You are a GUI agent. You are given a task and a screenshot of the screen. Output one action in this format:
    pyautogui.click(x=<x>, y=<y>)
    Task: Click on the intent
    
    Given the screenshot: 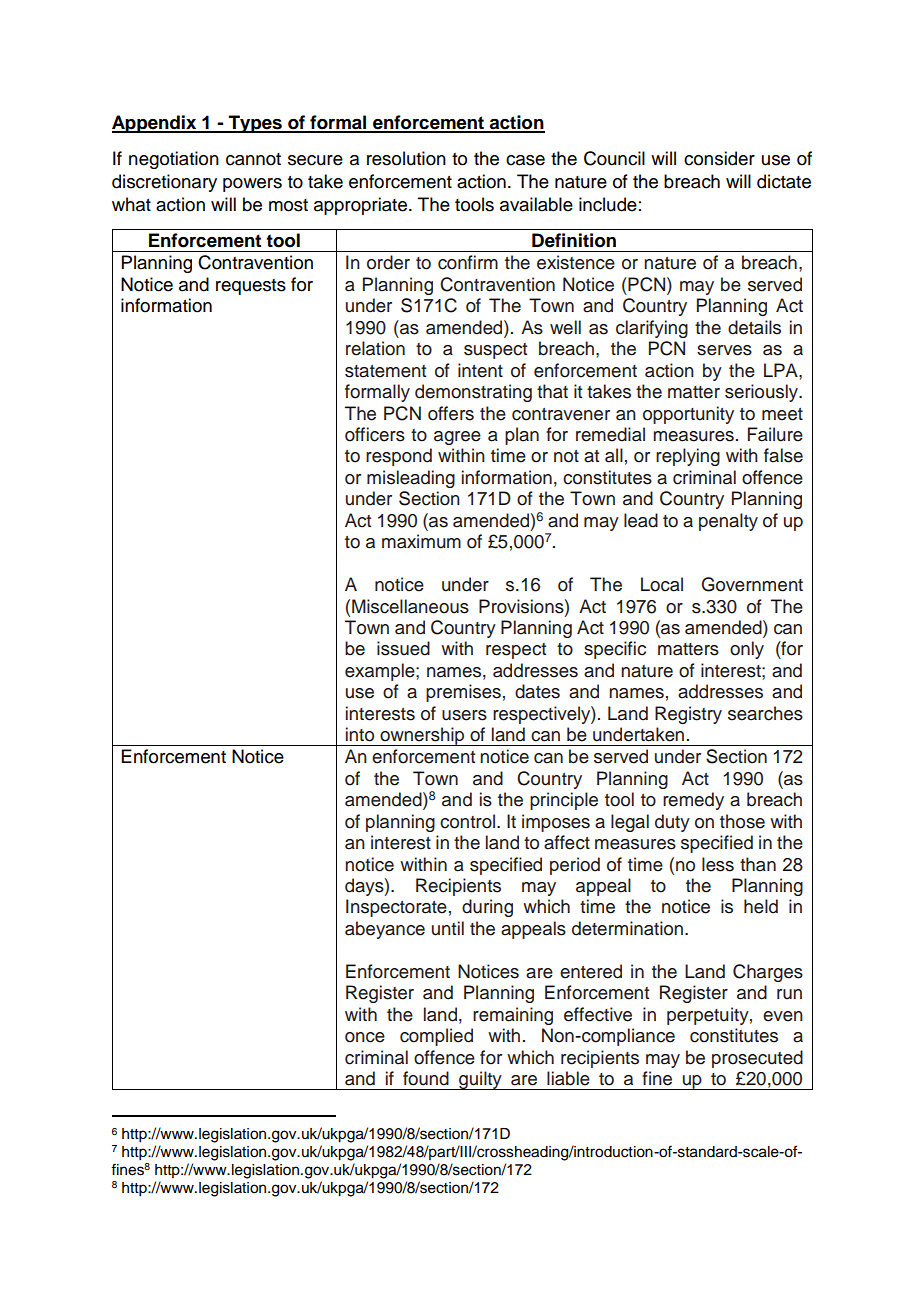 What is the action you would take?
    pyautogui.click(x=480, y=370)
